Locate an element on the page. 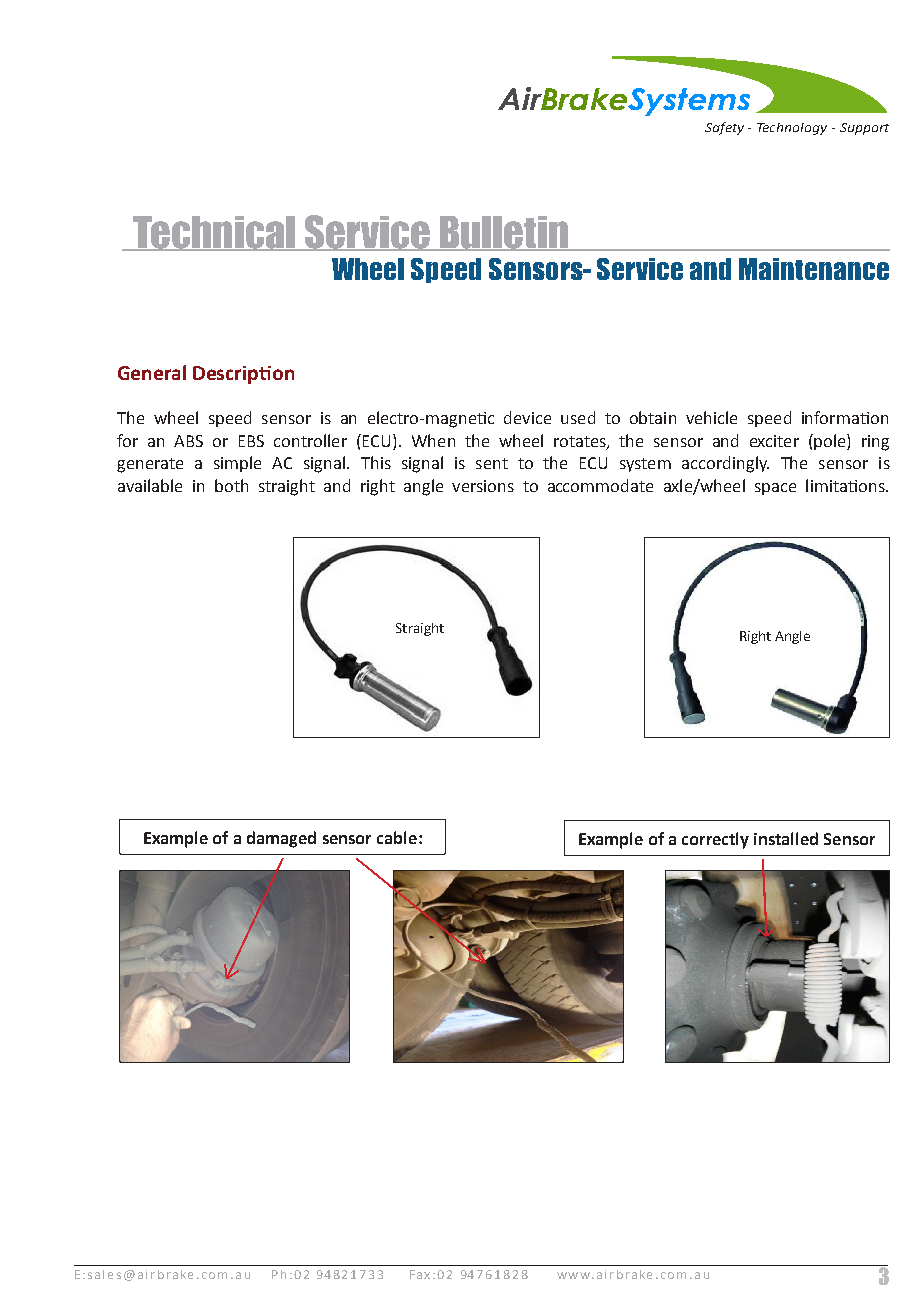  information is located at coordinates (845, 417).
